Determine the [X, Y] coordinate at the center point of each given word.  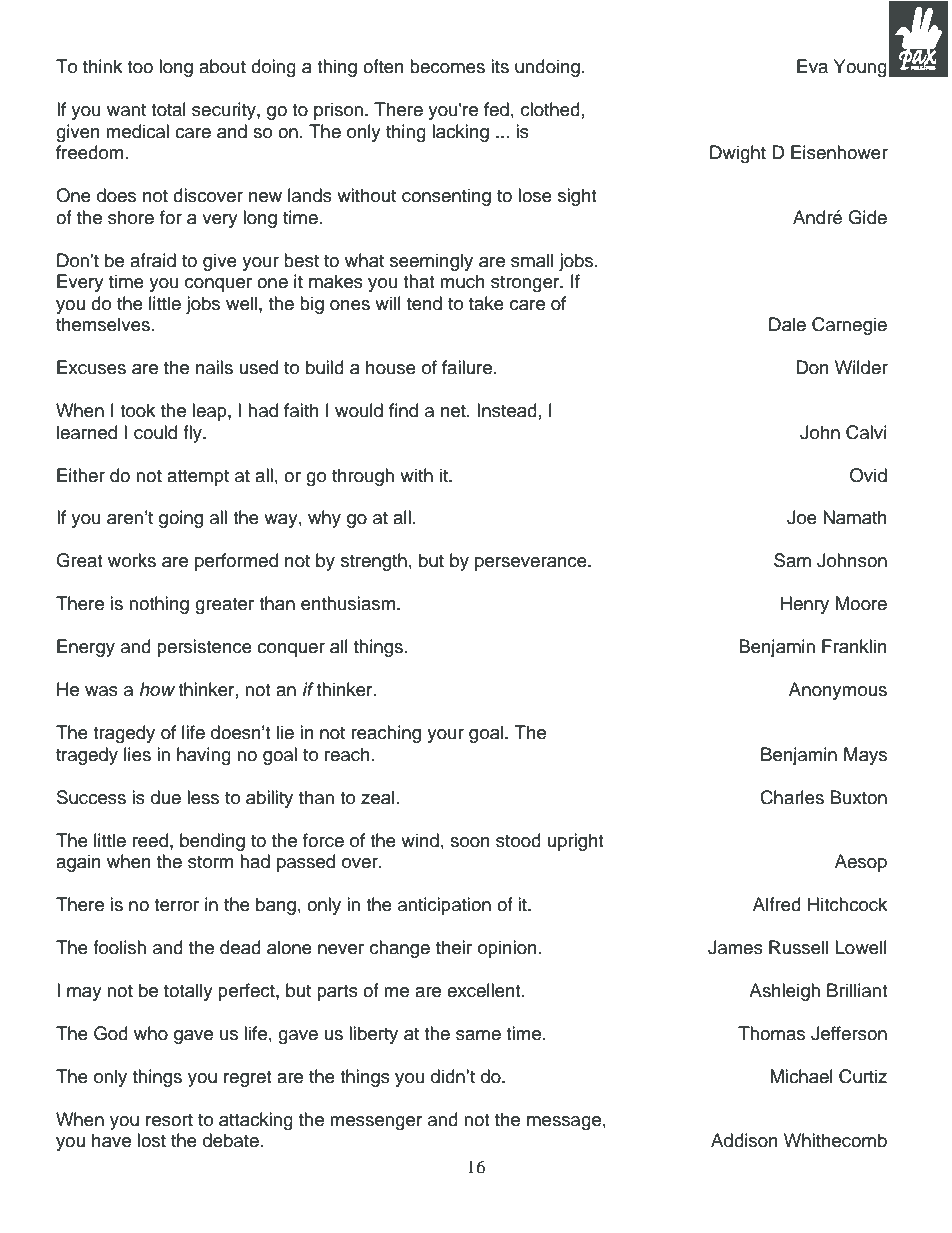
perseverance [532, 564]
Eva [812, 66]
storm [210, 862]
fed [496, 109]
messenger [376, 1123]
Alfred [777, 904]
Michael [801, 1076]
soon [470, 842]
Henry [805, 605]
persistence [204, 648]
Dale [787, 324]
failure [468, 367]
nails [214, 367]
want [126, 110]
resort [169, 1120]
